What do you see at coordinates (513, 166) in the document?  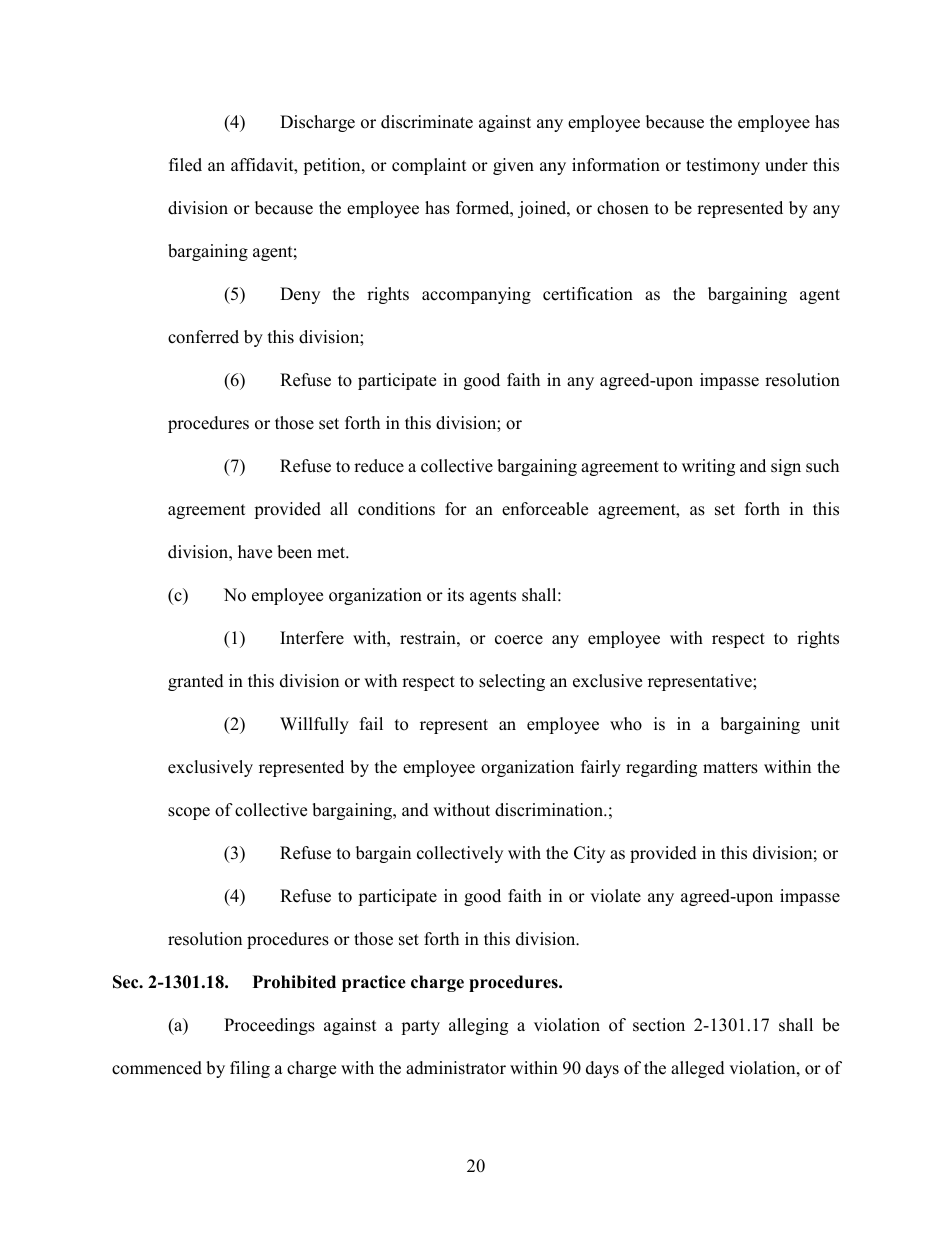 I see `given` at bounding box center [513, 166].
